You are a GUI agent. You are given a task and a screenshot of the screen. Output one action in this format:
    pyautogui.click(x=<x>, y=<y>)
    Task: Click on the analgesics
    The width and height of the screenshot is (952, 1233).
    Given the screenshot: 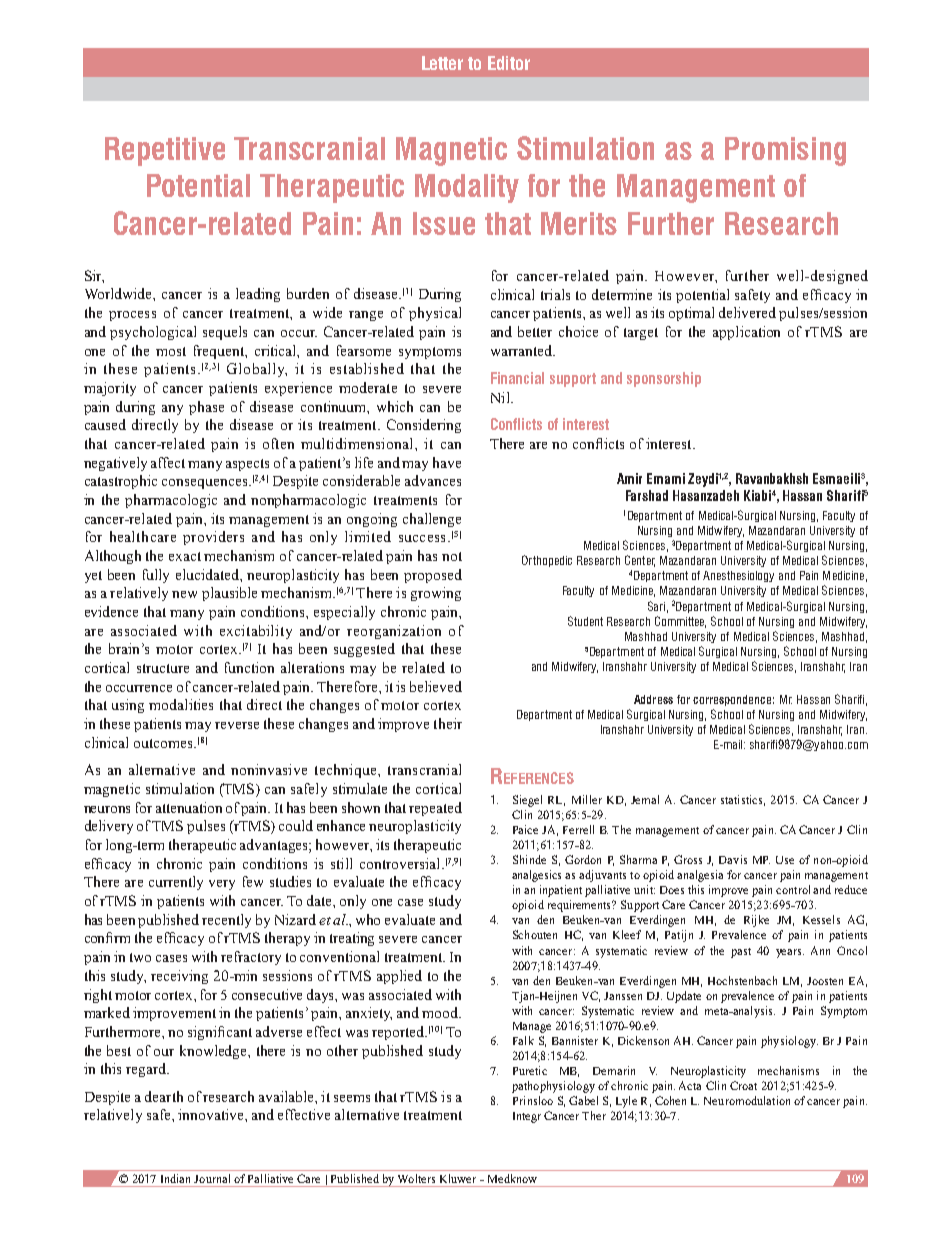 What is the action you would take?
    pyautogui.click(x=536, y=876)
